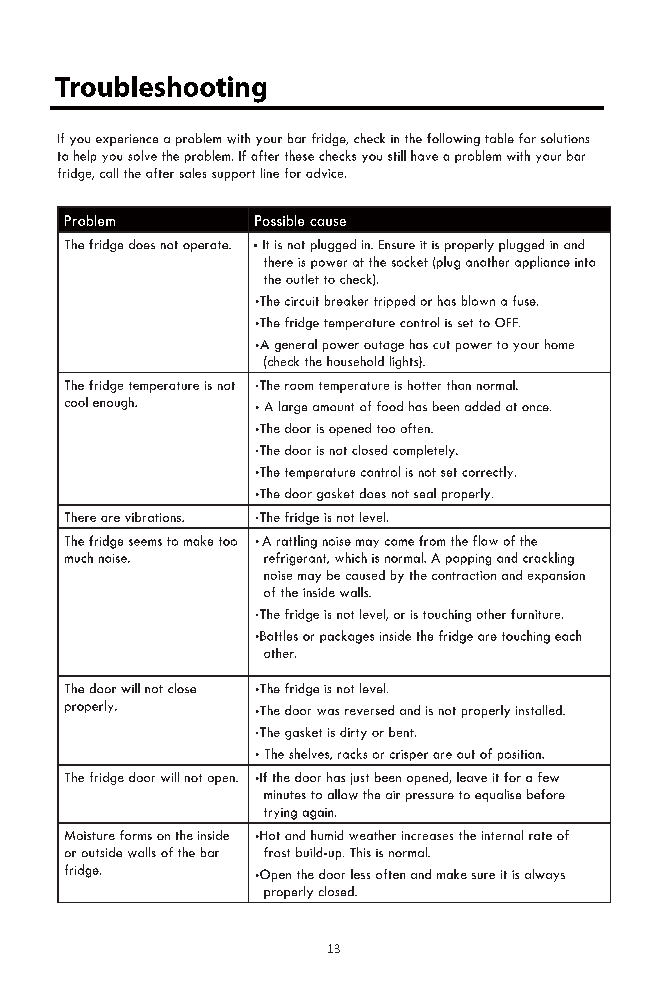 The height and width of the image is (1003, 669). What do you see at coordinates (145, 542) in the image?
I see `seems` at bounding box center [145, 542].
